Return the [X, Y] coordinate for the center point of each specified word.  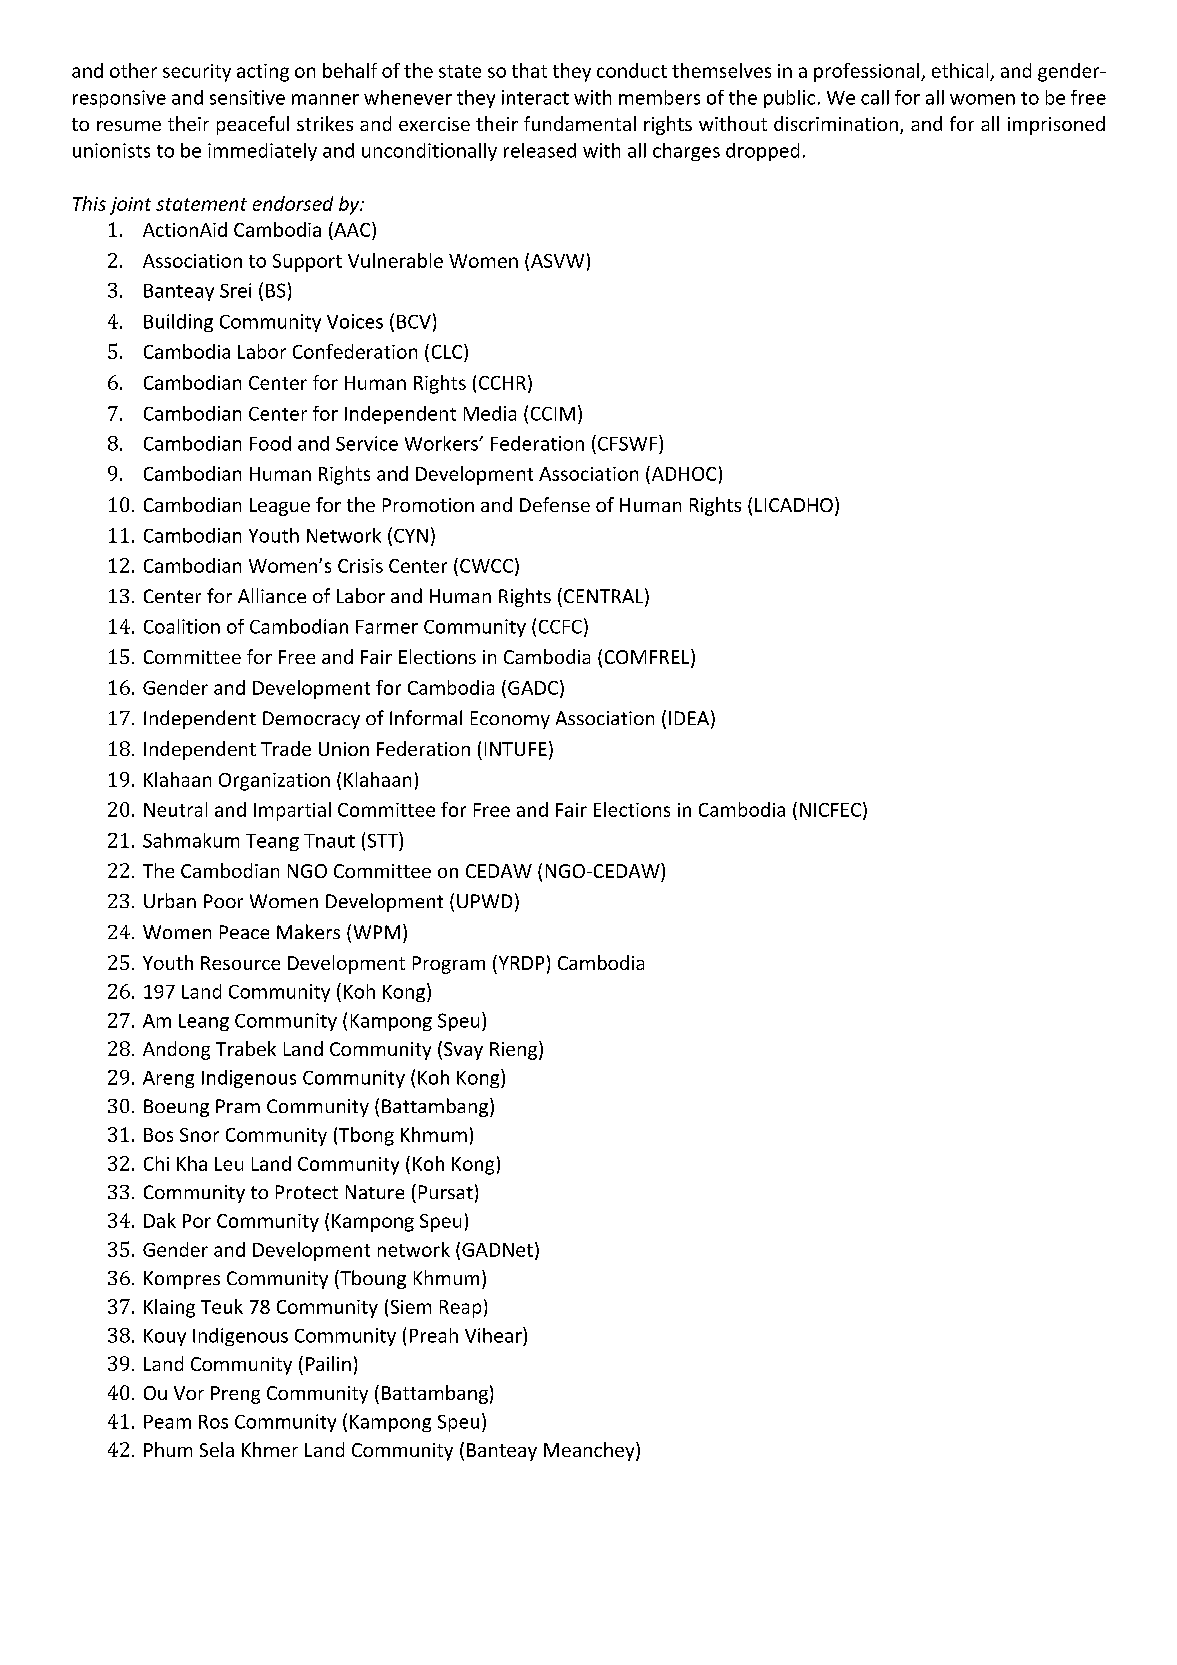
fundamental [580, 123]
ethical [960, 70]
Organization [274, 782]
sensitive [247, 97]
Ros [213, 1422]
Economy [510, 720]
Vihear [494, 1335]
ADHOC [682, 473]
